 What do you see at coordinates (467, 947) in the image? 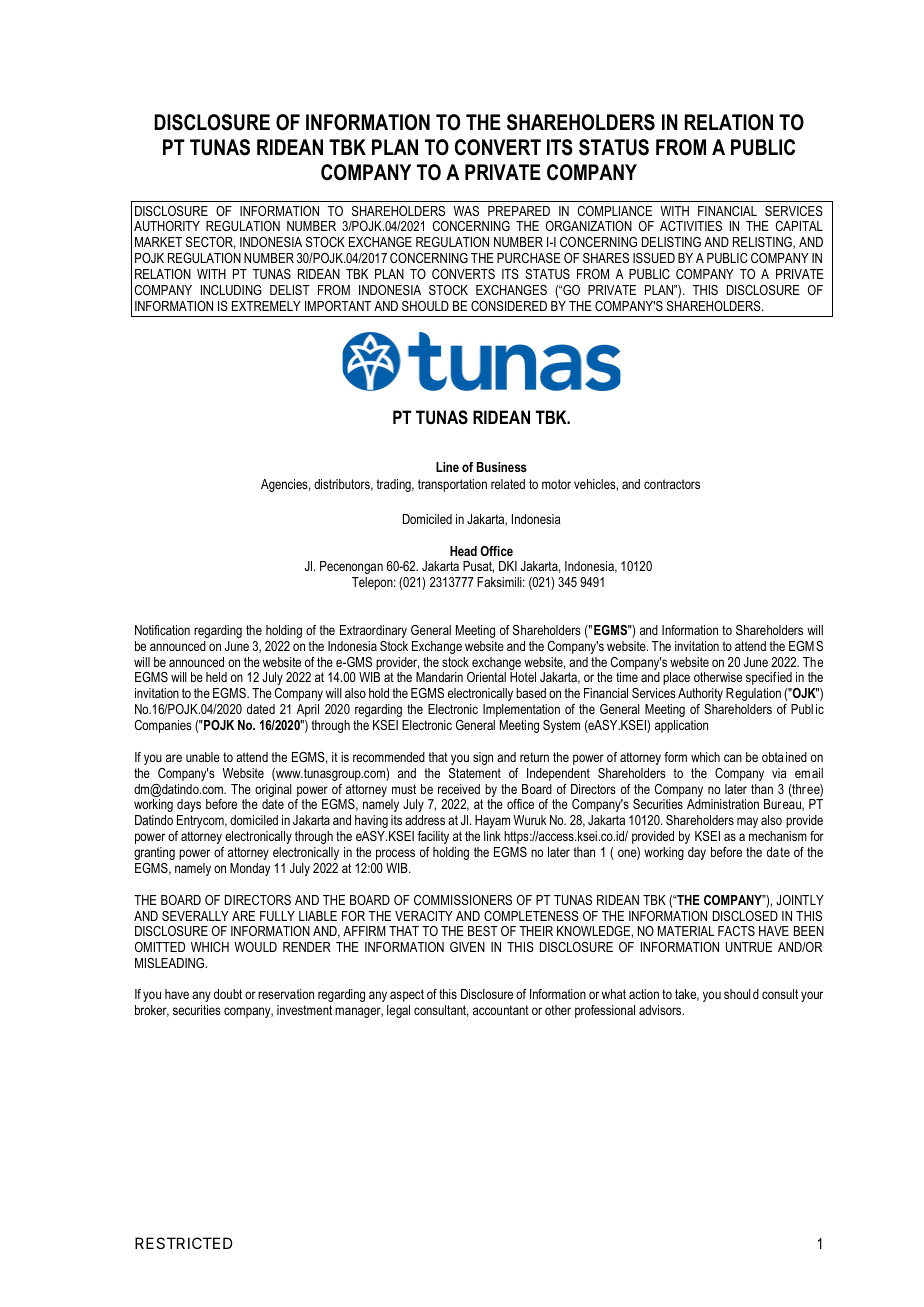
I see `GIVEN` at bounding box center [467, 947].
